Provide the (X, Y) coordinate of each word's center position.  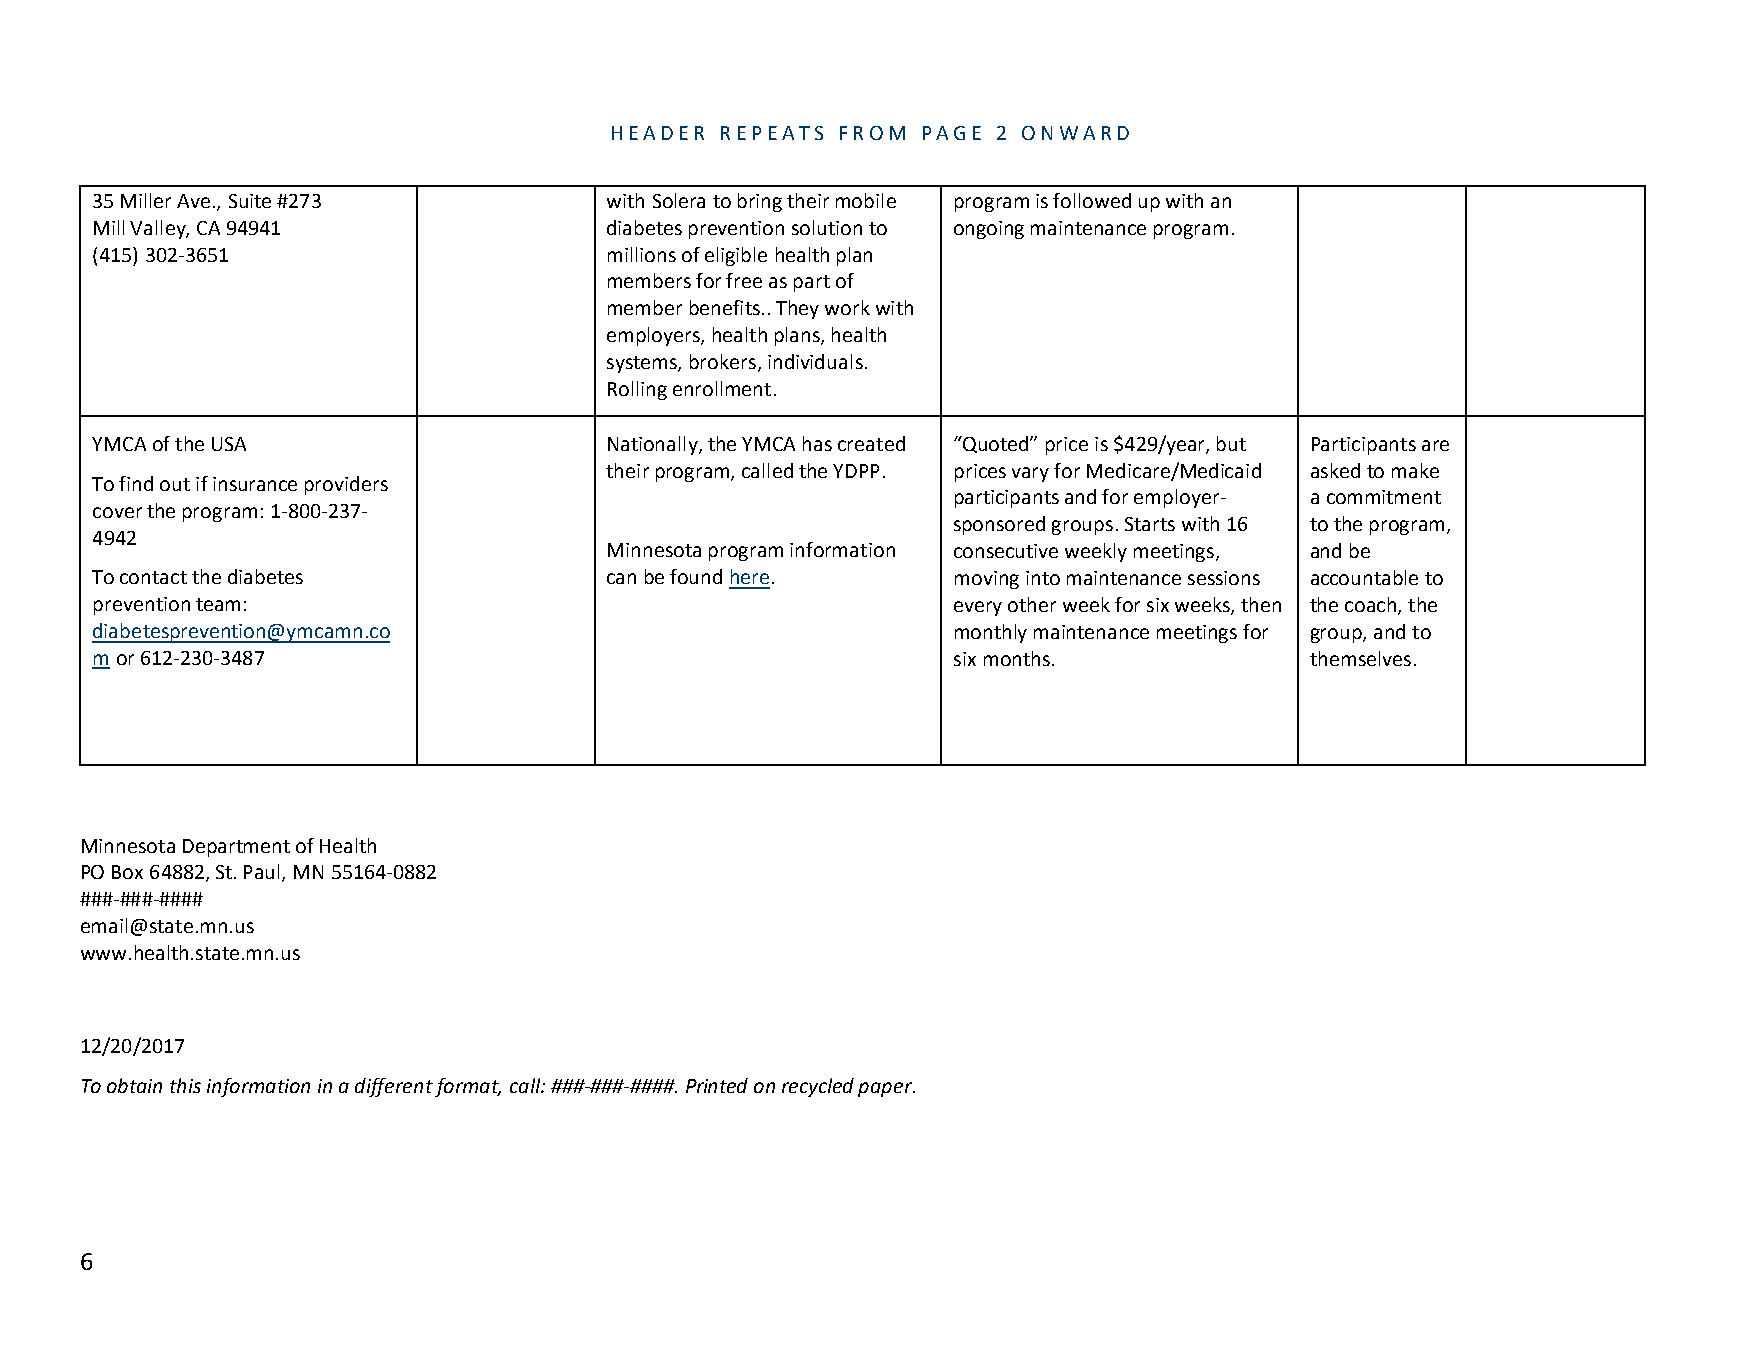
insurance (255, 484)
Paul (263, 873)
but (1231, 443)
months (1017, 658)
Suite (250, 201)
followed (1092, 200)
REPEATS (772, 133)
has (817, 443)
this (185, 1085)
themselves (1360, 658)
